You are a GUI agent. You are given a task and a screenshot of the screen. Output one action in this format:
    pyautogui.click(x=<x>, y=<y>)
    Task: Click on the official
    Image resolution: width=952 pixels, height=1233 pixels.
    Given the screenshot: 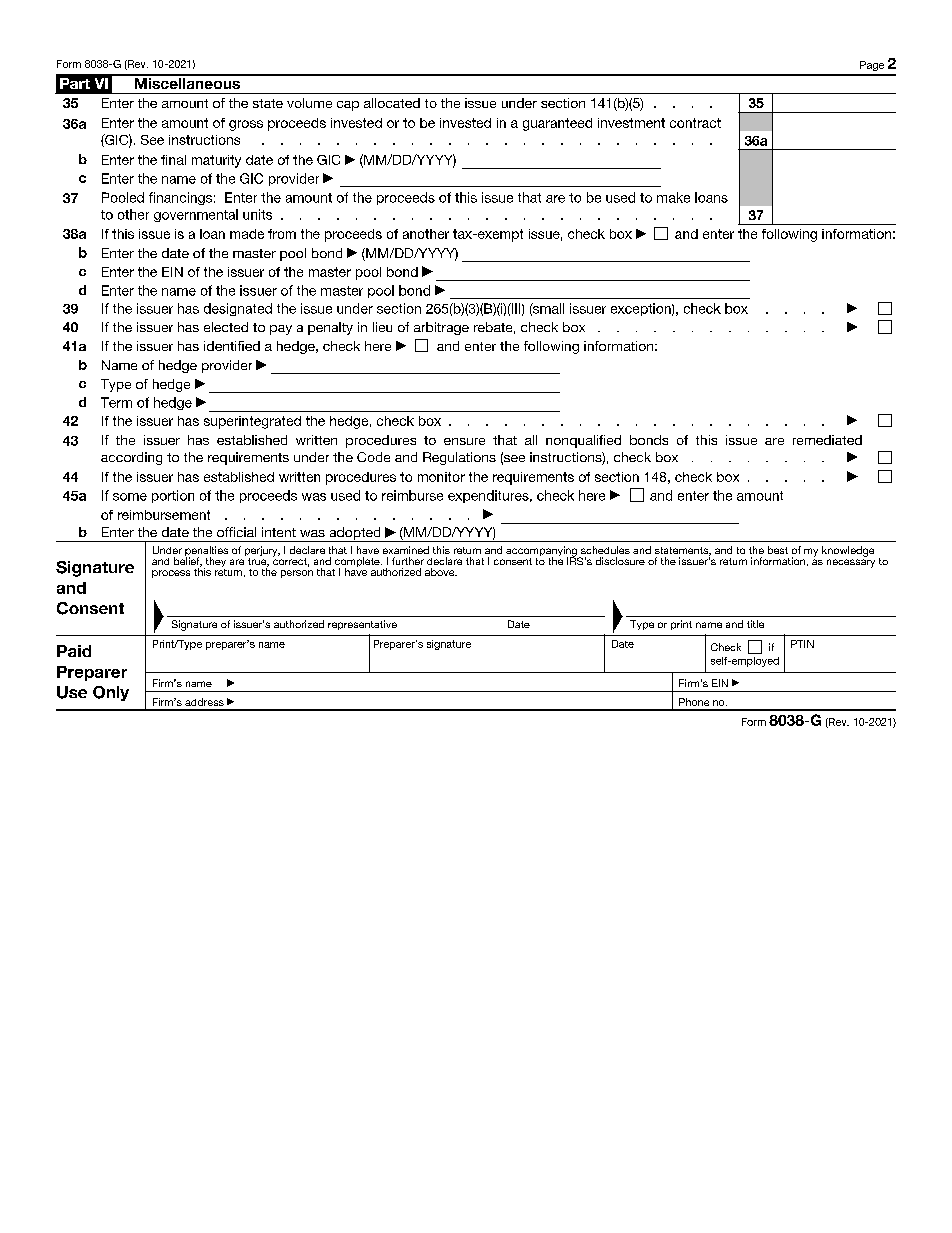 What is the action you would take?
    pyautogui.click(x=236, y=532)
